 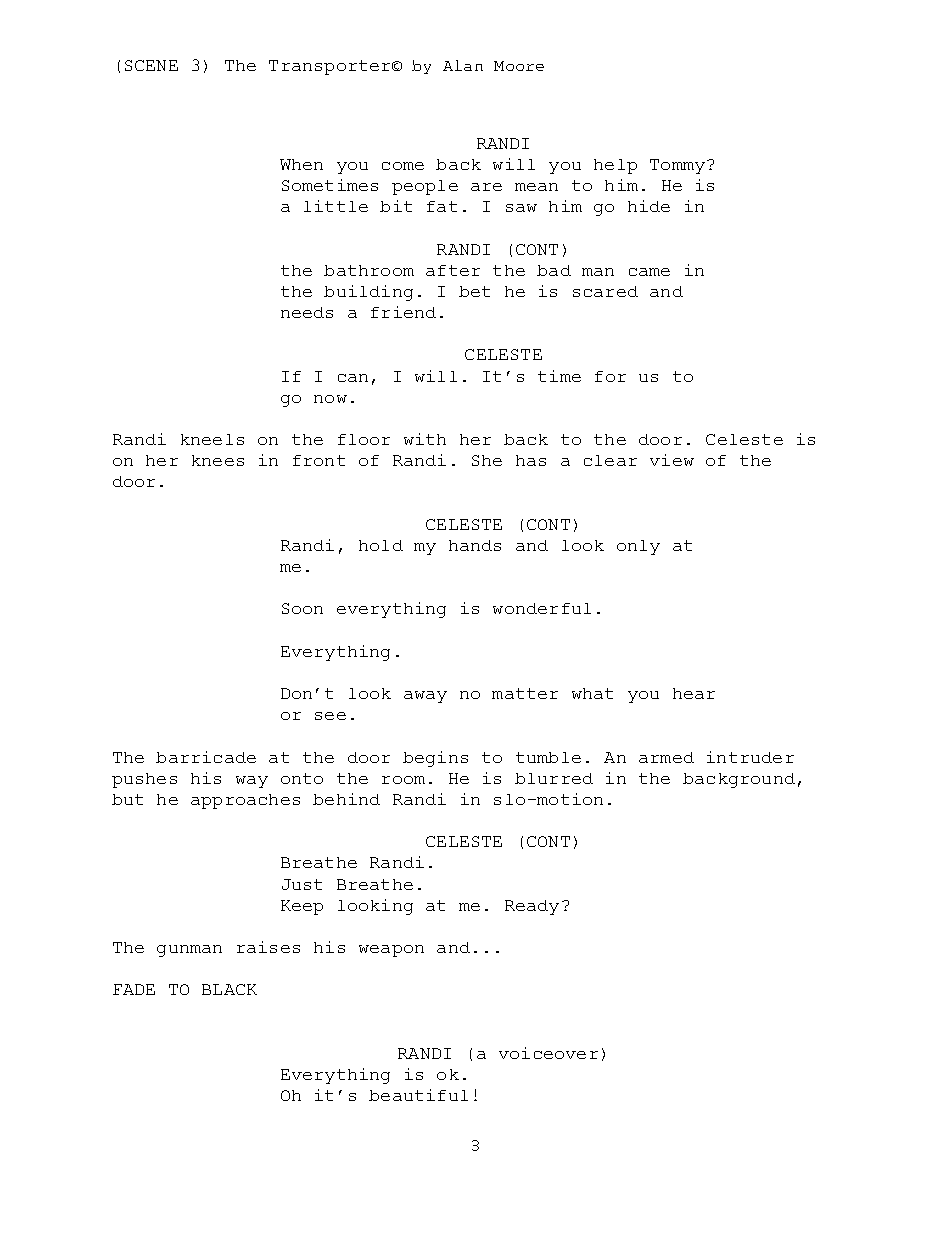 I want to click on only, so click(x=638, y=547).
